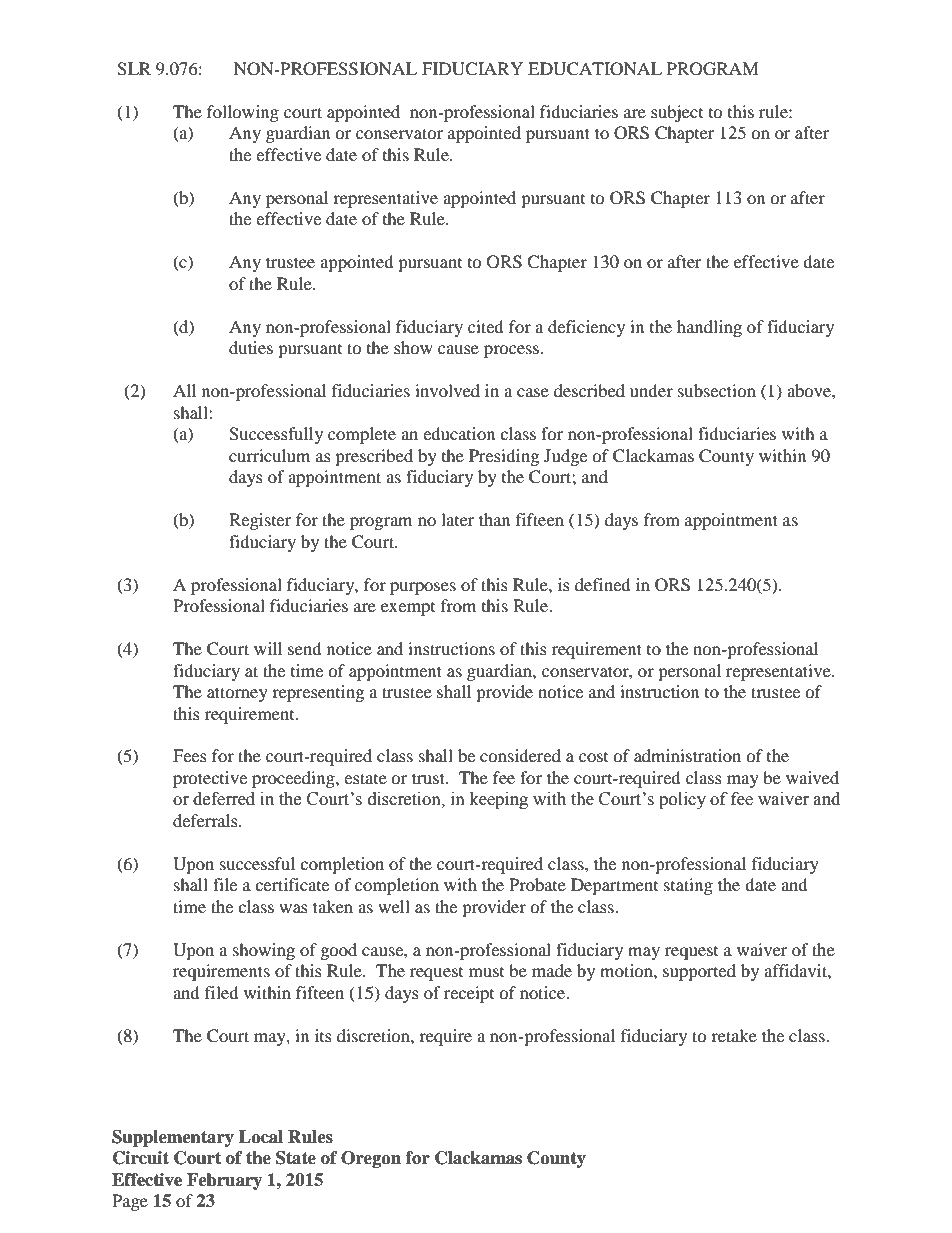 Image resolution: width=952 pixels, height=1233 pixels. Describe the element at coordinates (243, 113) in the screenshot. I see `following` at that location.
